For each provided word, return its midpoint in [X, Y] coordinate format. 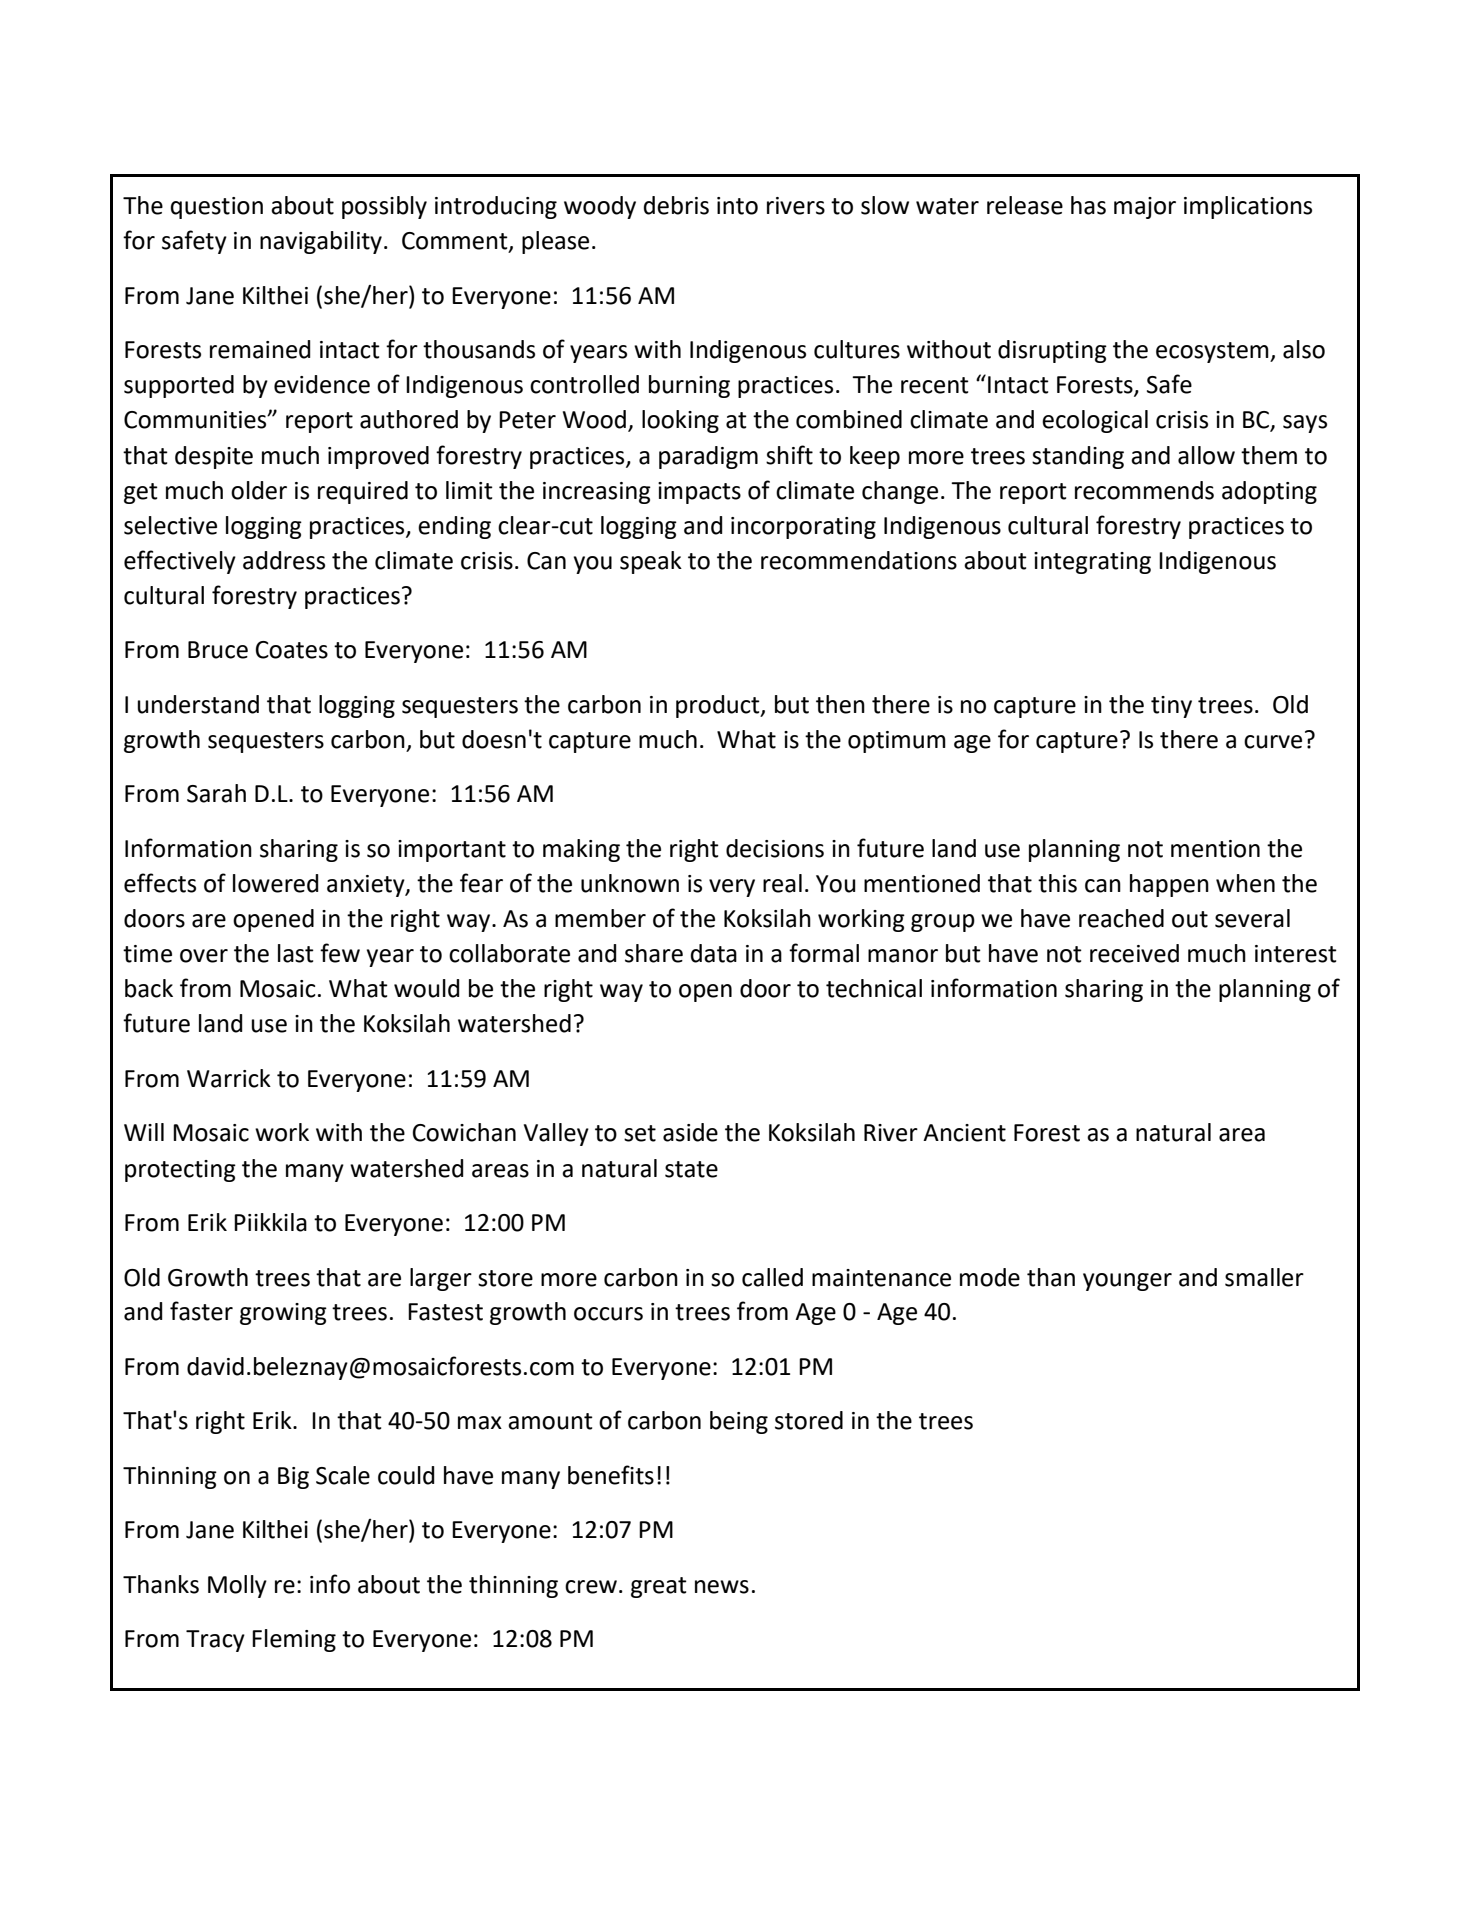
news [722, 1587]
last [296, 953]
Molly [237, 1586]
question [217, 208]
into [737, 206]
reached [1121, 918]
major [1145, 208]
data [714, 953]
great [659, 1587]
